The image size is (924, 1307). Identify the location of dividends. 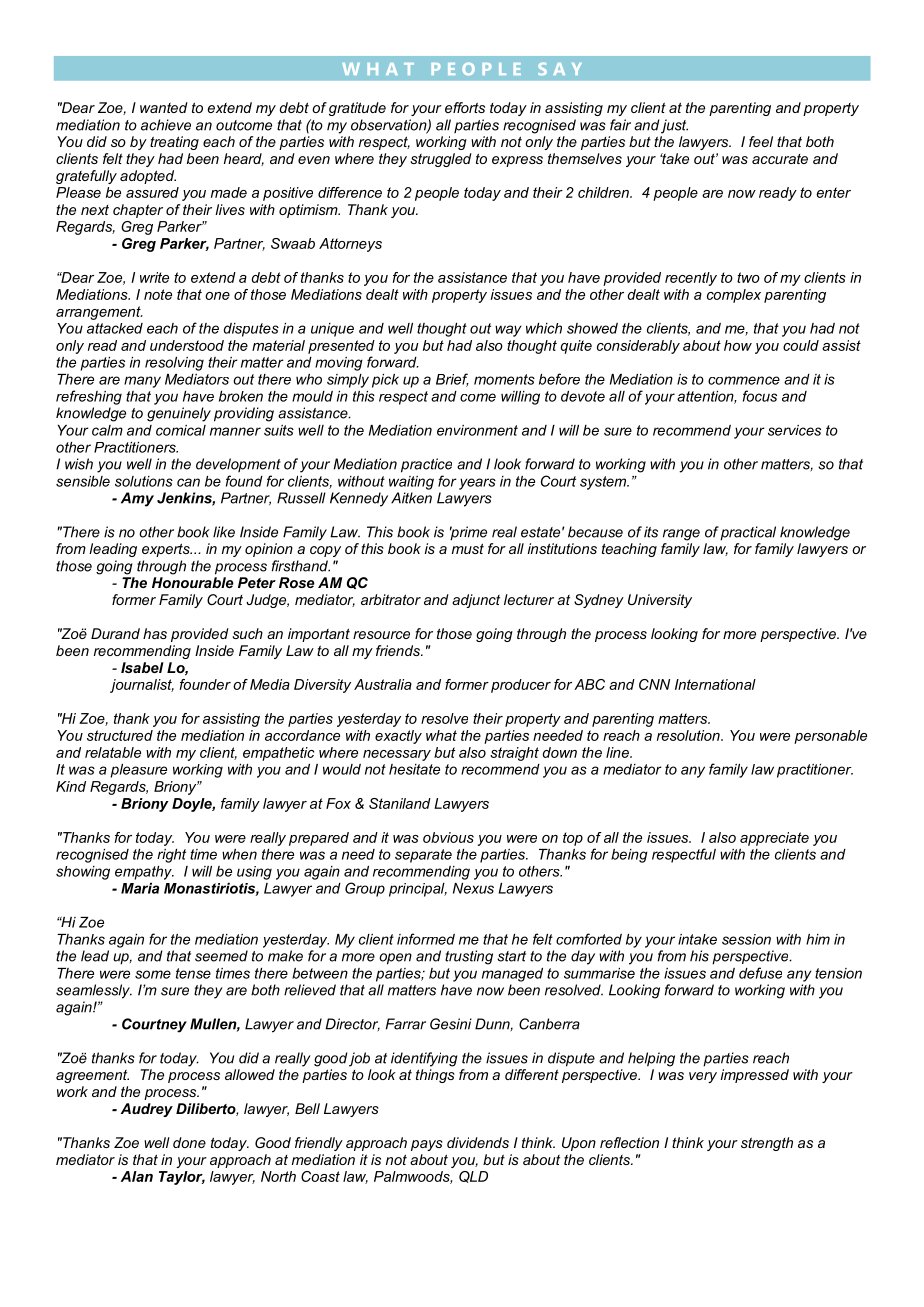
(478, 1142).
